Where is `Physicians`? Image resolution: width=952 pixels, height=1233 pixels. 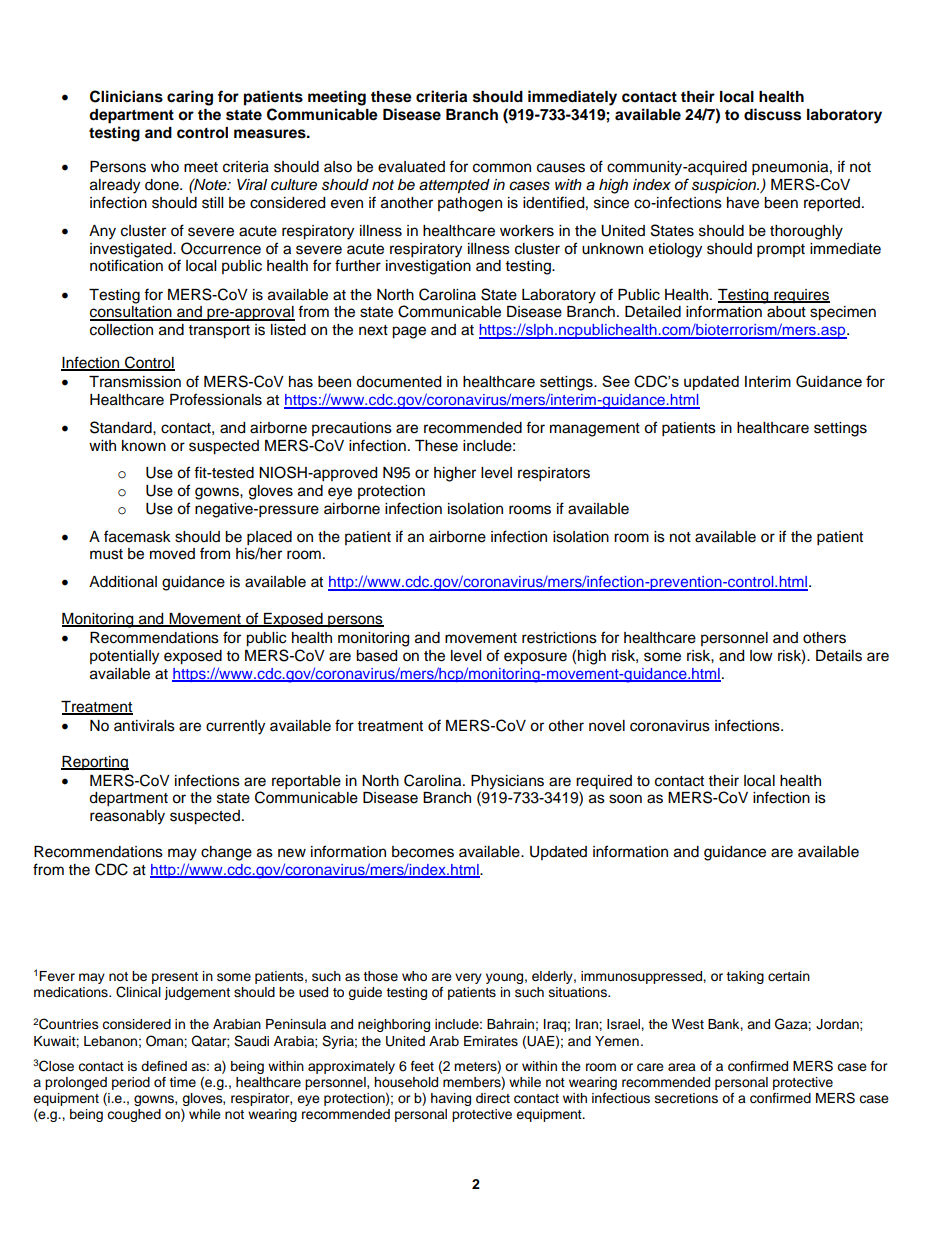 Physicians is located at coordinates (507, 782).
